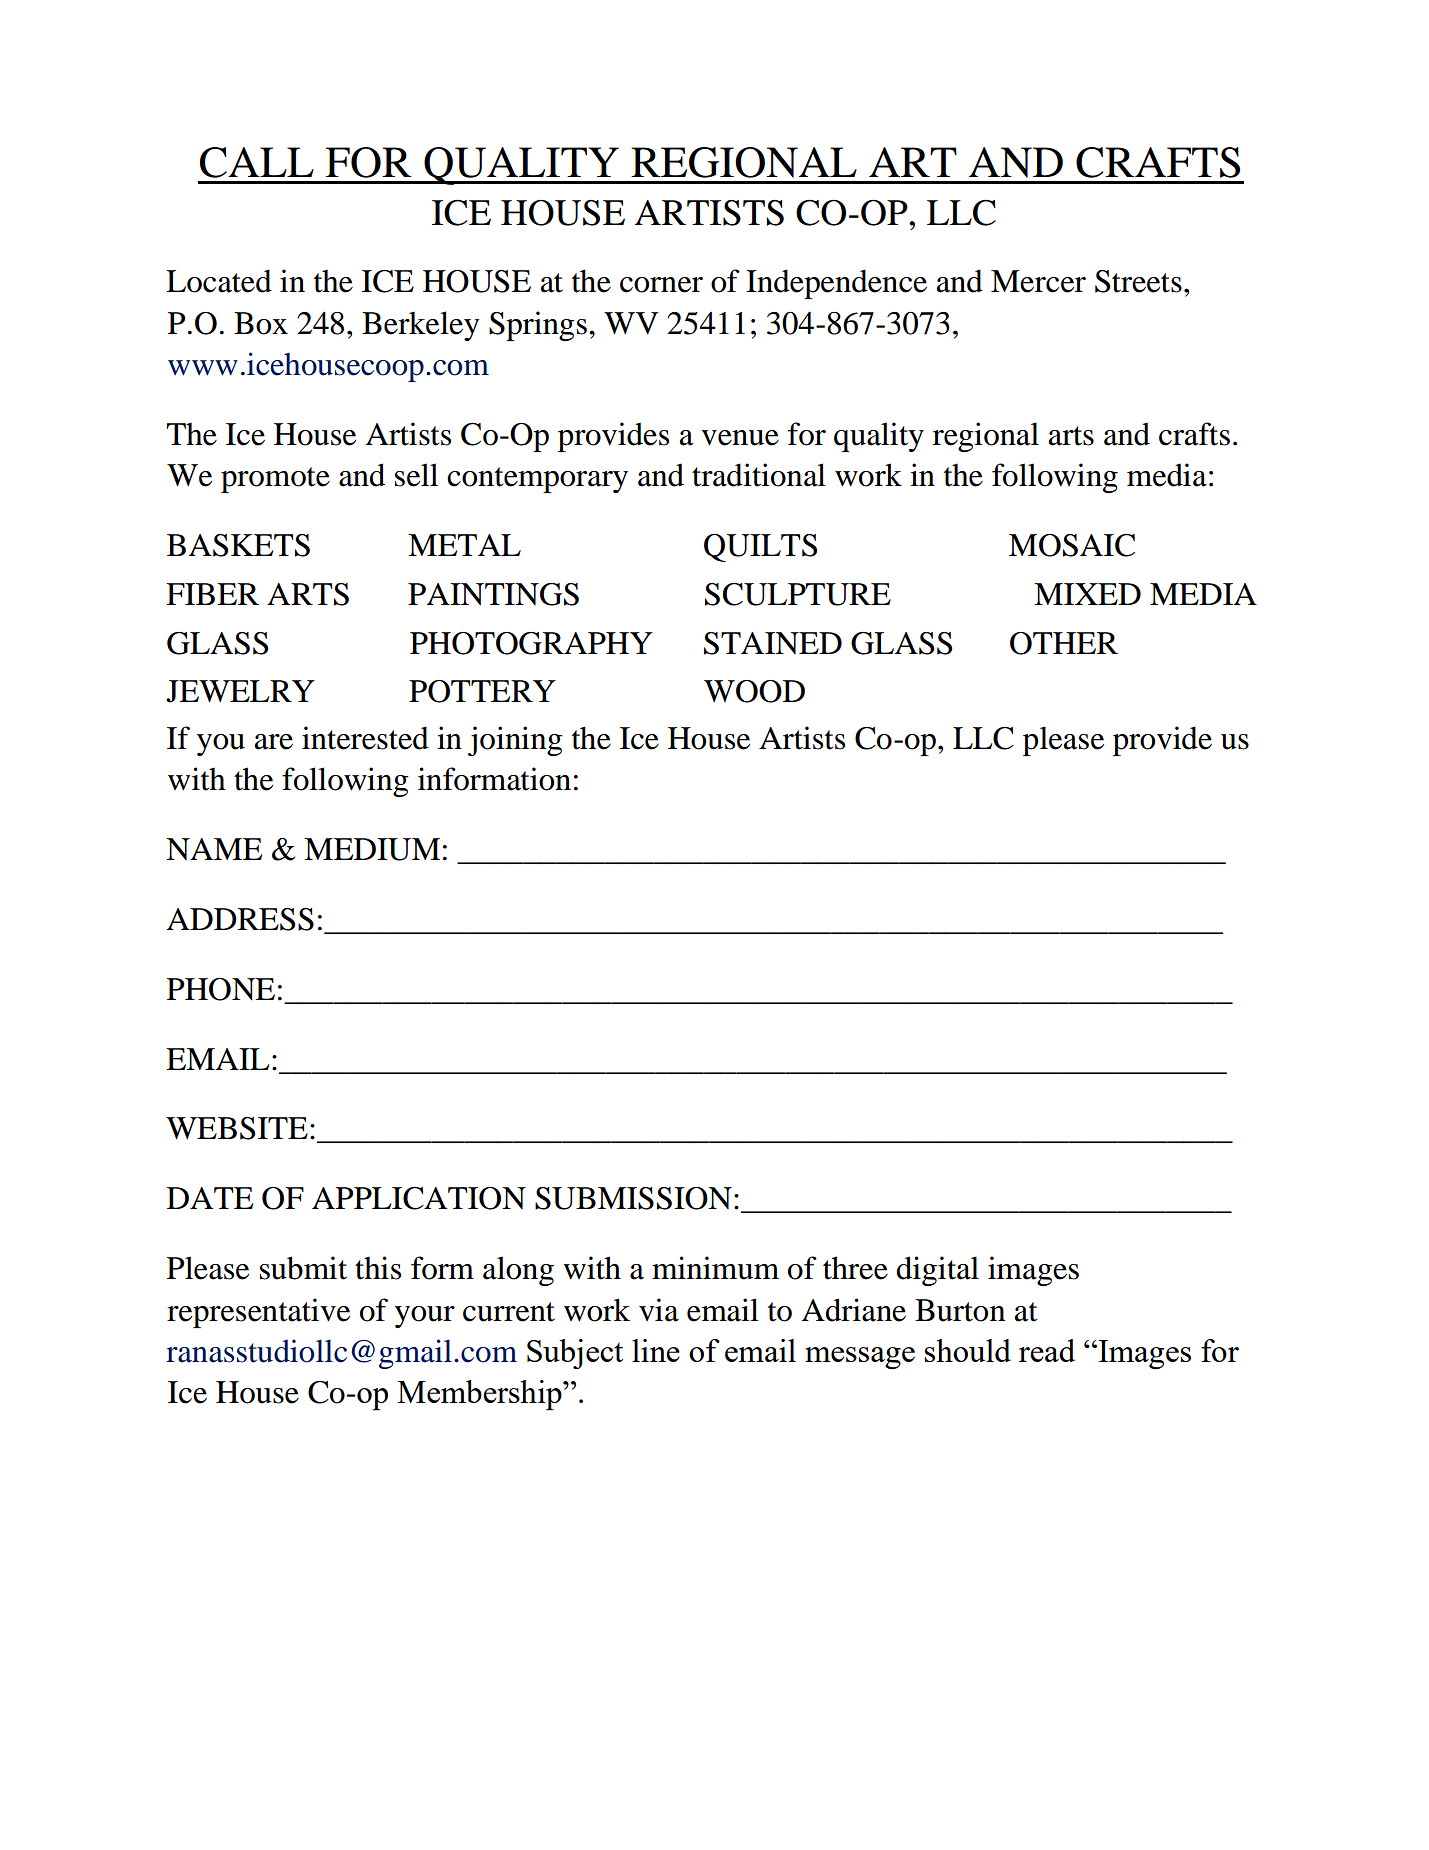 The width and height of the document is (1429, 1850). I want to click on corner, so click(661, 285).
